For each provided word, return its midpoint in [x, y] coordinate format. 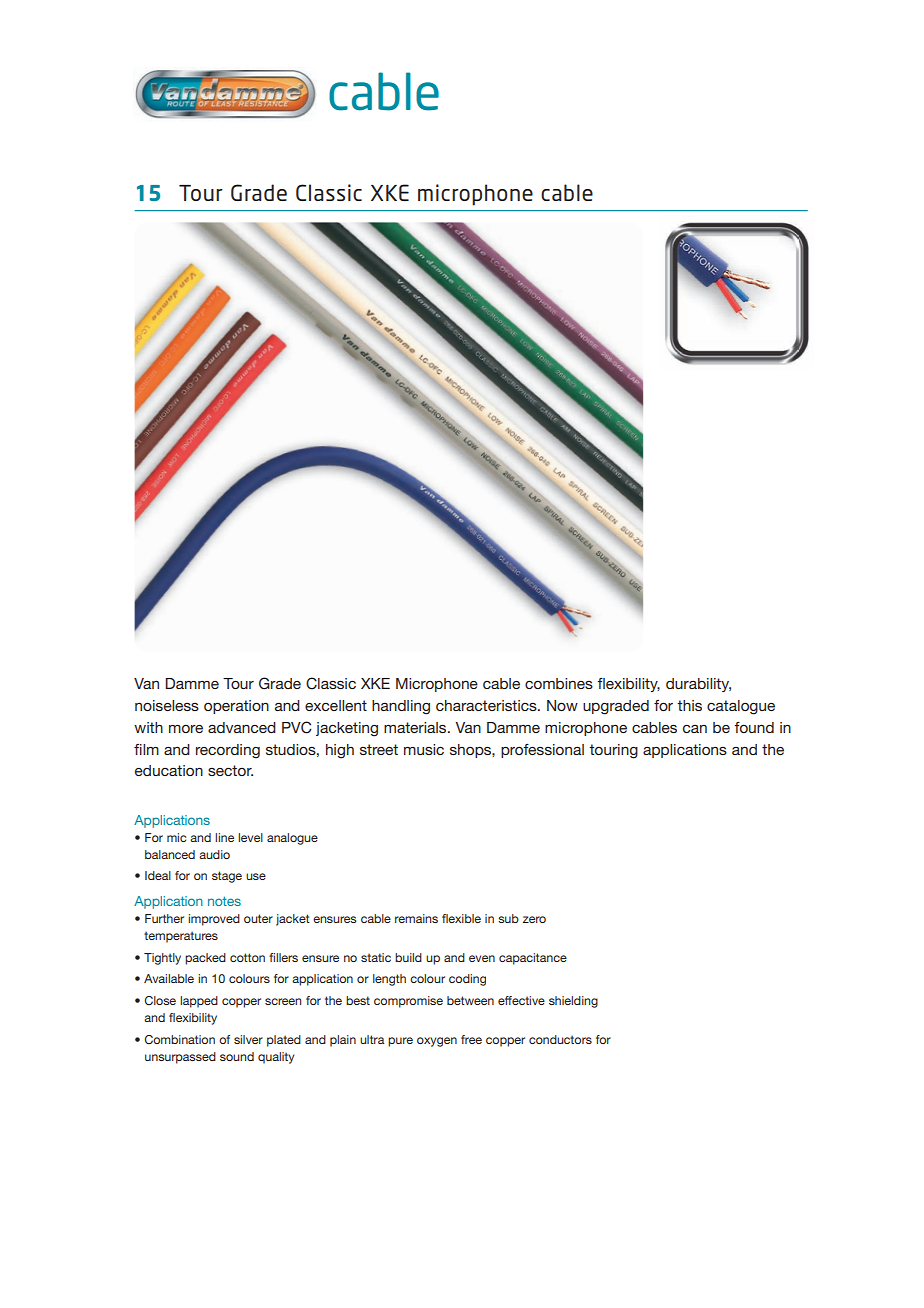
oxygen [437, 1042]
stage [227, 877]
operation [236, 707]
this [689, 705]
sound [237, 1056]
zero [534, 919]
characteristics [487, 705]
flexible [461, 918]
